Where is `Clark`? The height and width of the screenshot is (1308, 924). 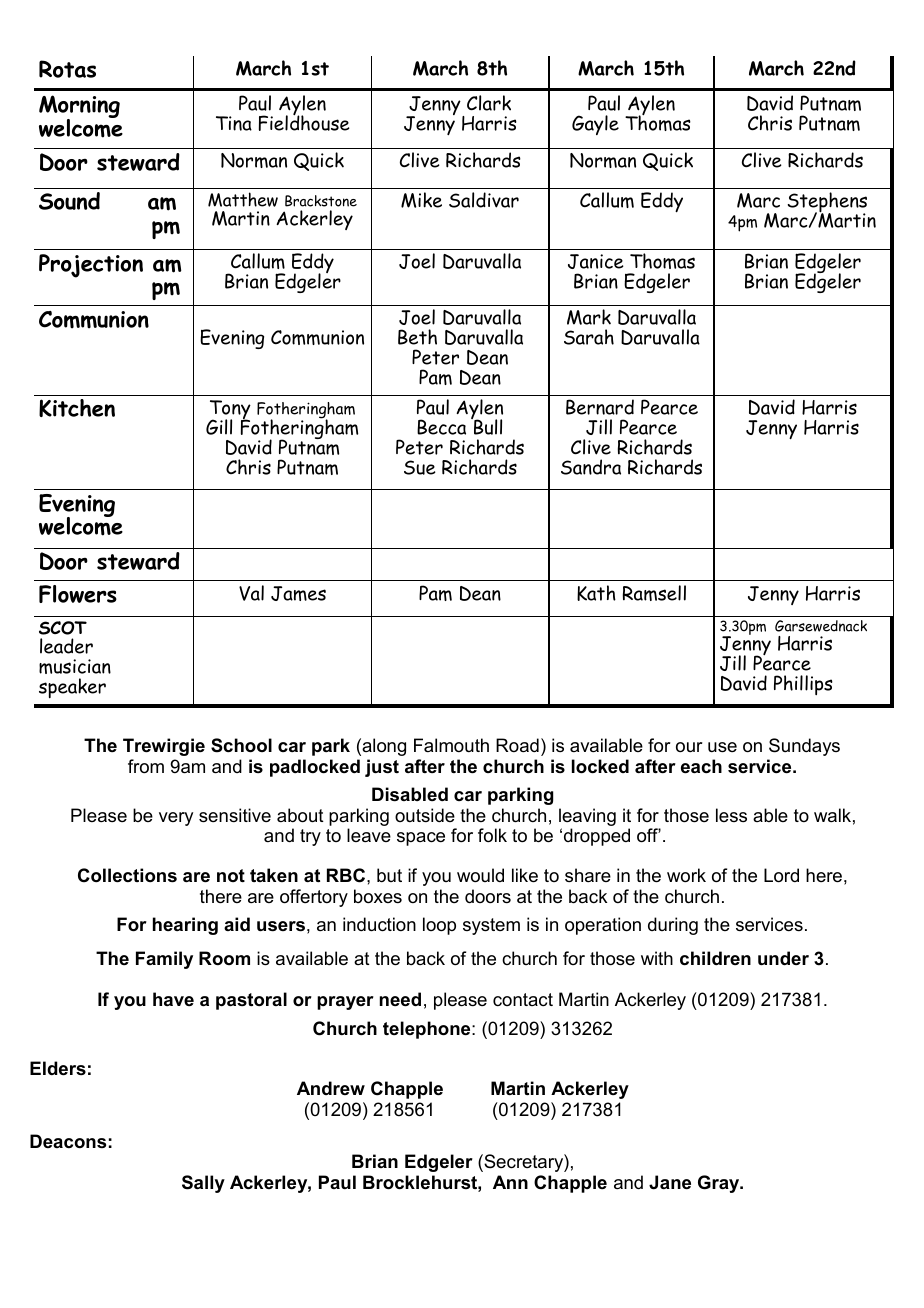 Clark is located at coordinates (489, 103).
